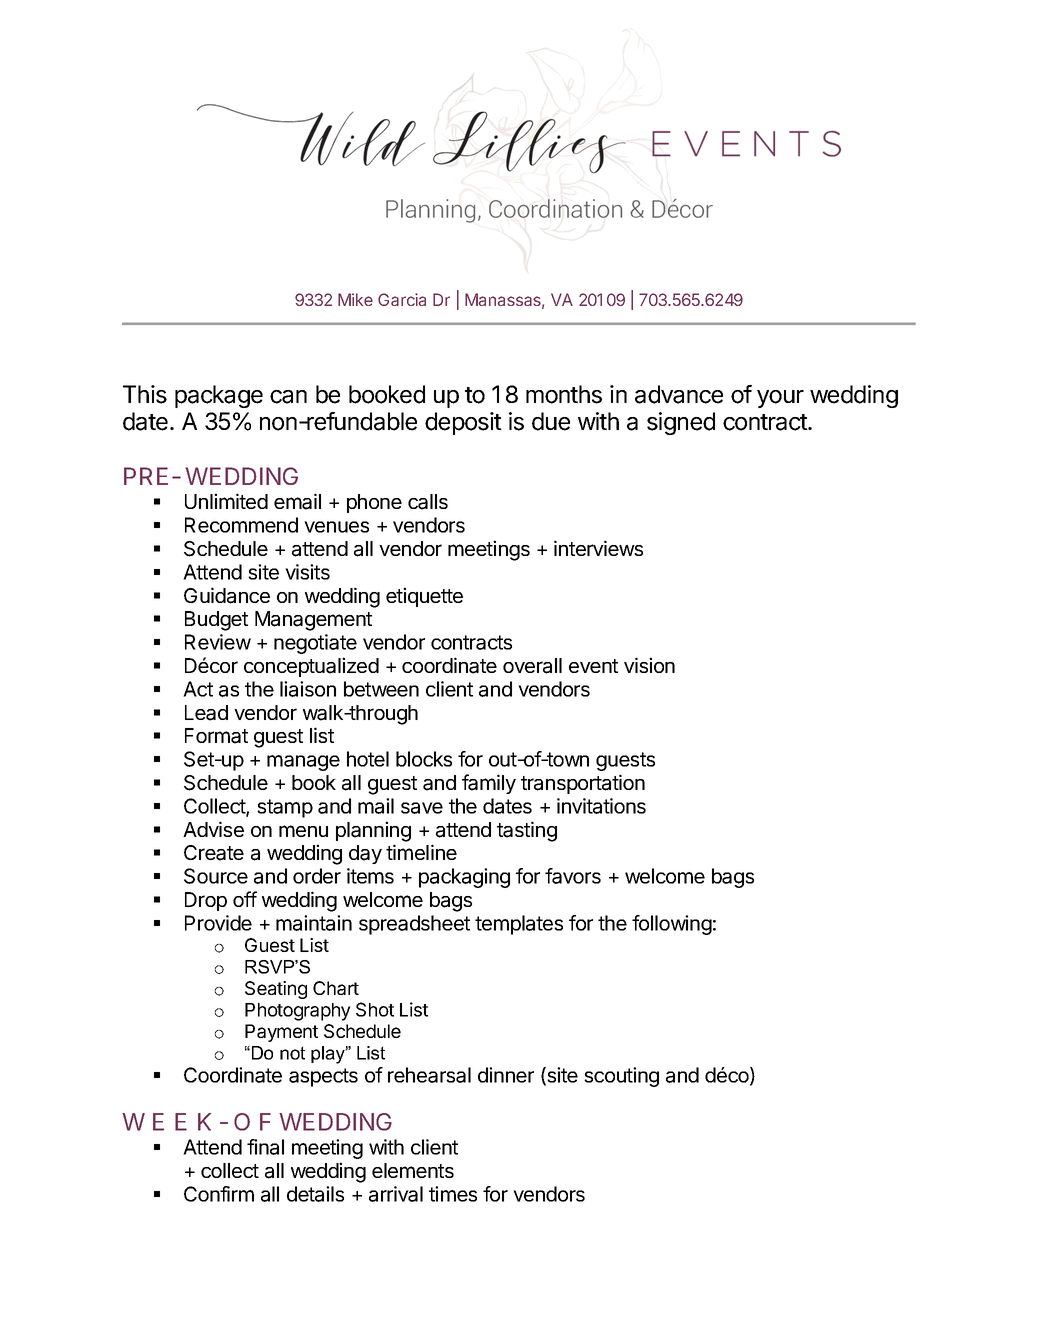 This image has width=1038, height=1343. What do you see at coordinates (216, 876) in the image?
I see `Source` at bounding box center [216, 876].
